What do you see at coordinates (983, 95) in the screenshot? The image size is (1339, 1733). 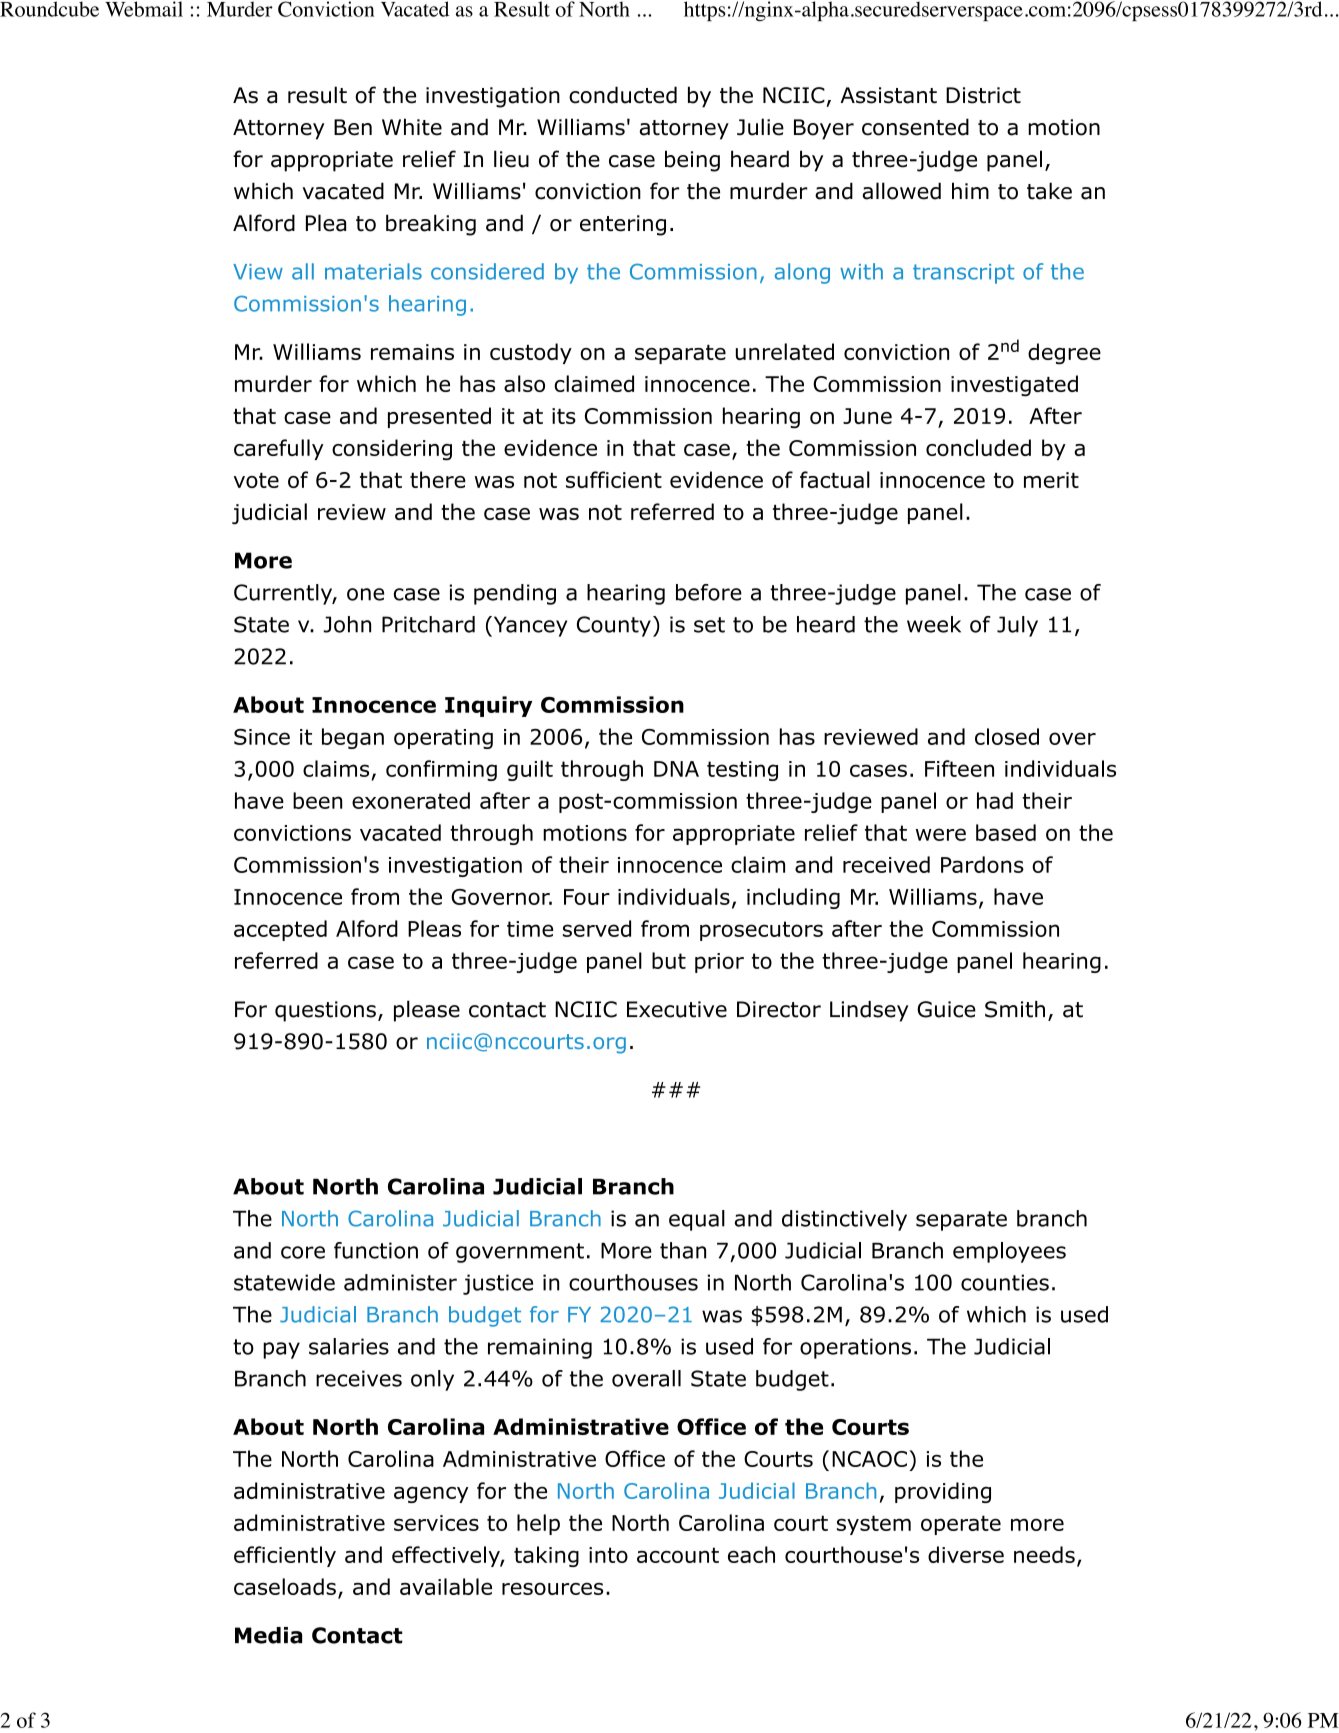 I see `District` at bounding box center [983, 95].
